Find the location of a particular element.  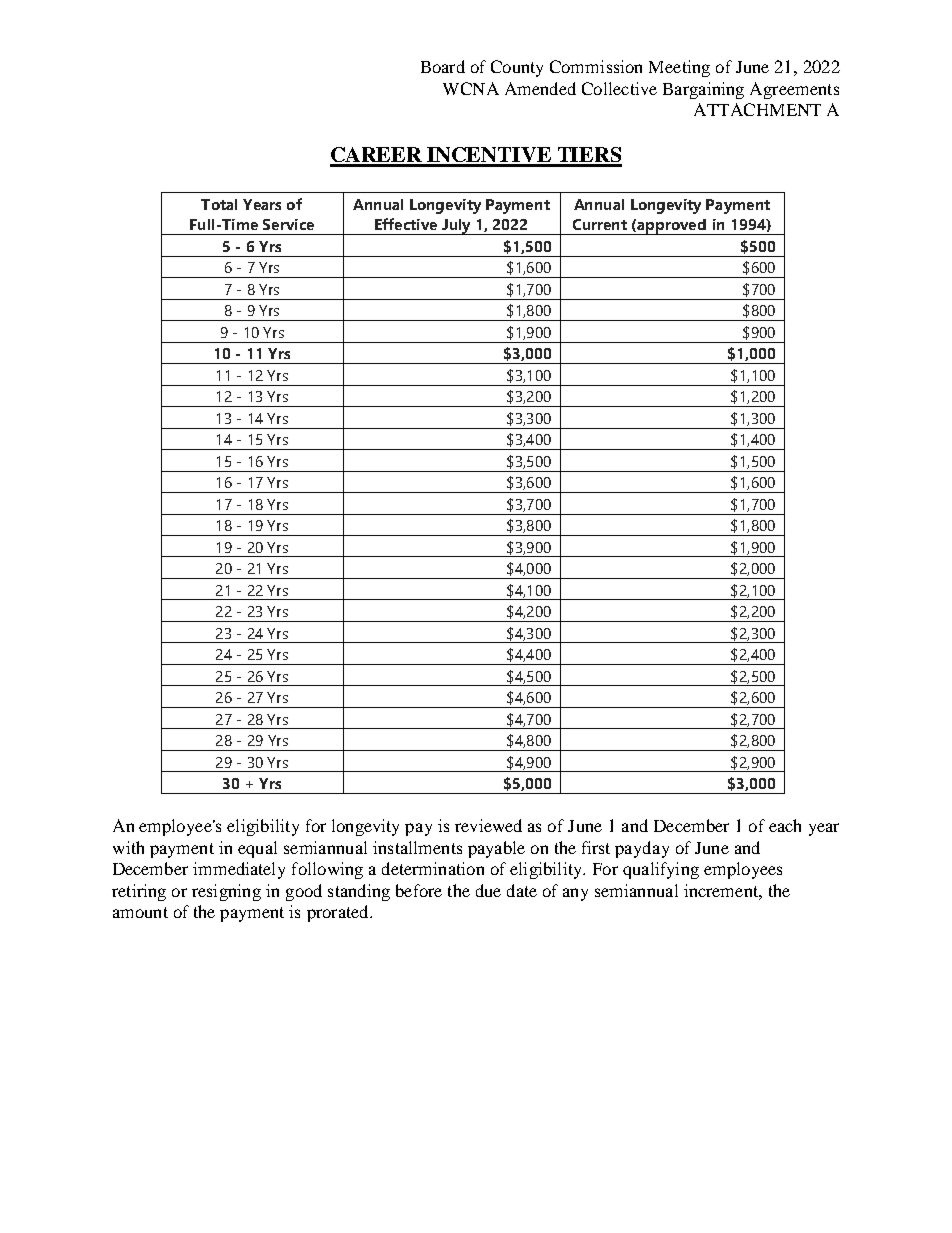

resigning is located at coordinates (226, 892).
